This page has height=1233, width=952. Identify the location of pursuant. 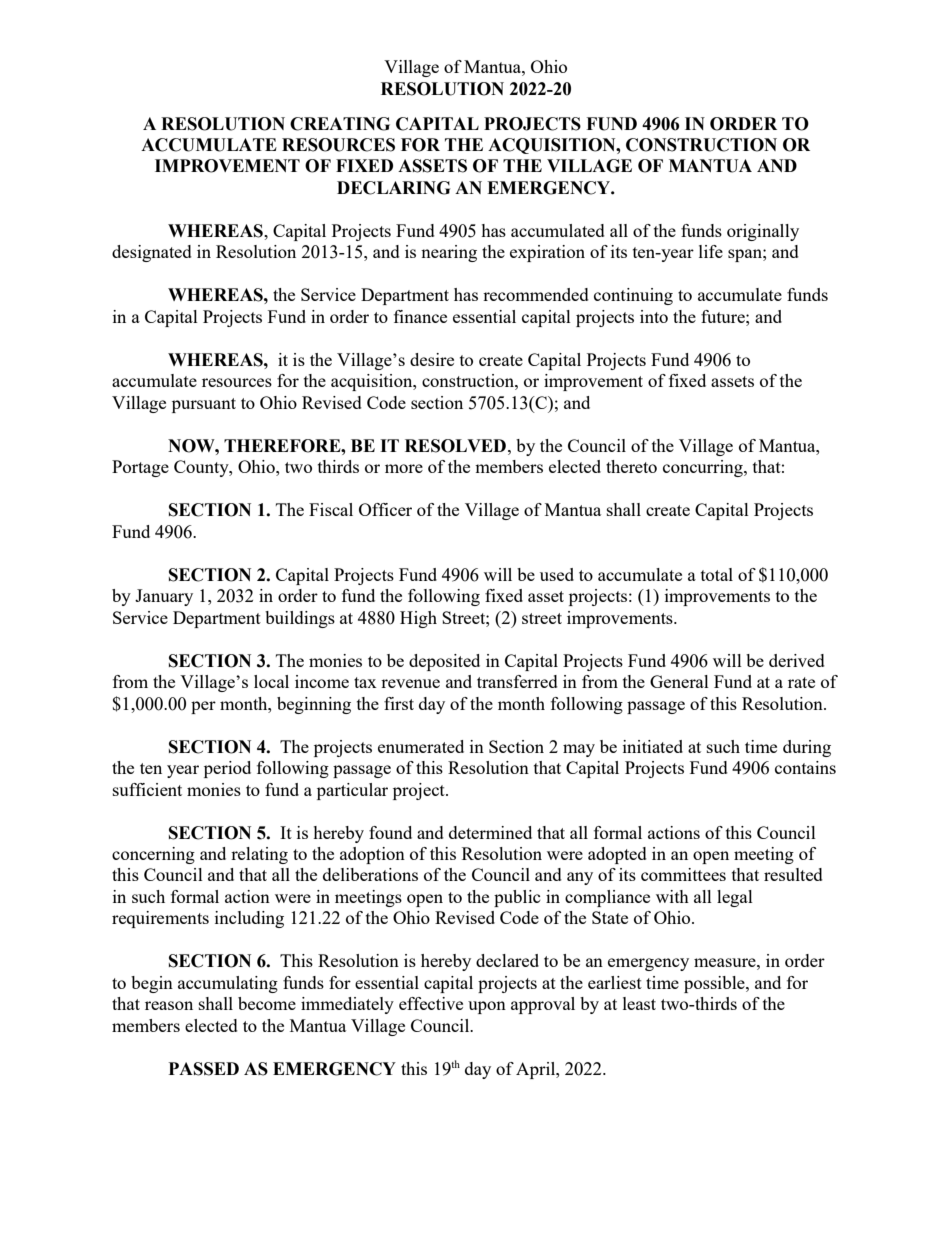
(204, 405).
